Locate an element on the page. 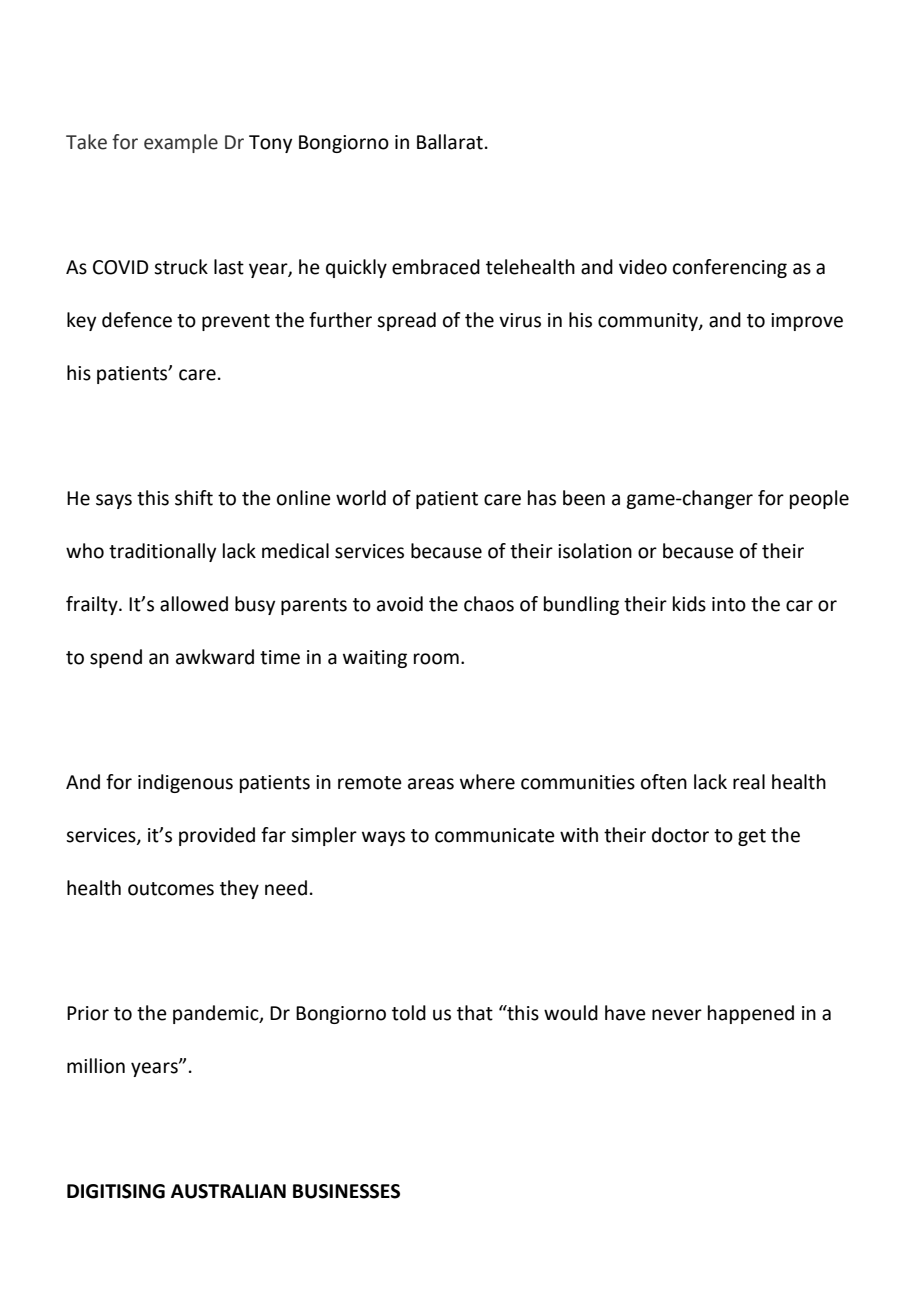 The image size is (924, 1307). room is located at coordinates (436, 659).
